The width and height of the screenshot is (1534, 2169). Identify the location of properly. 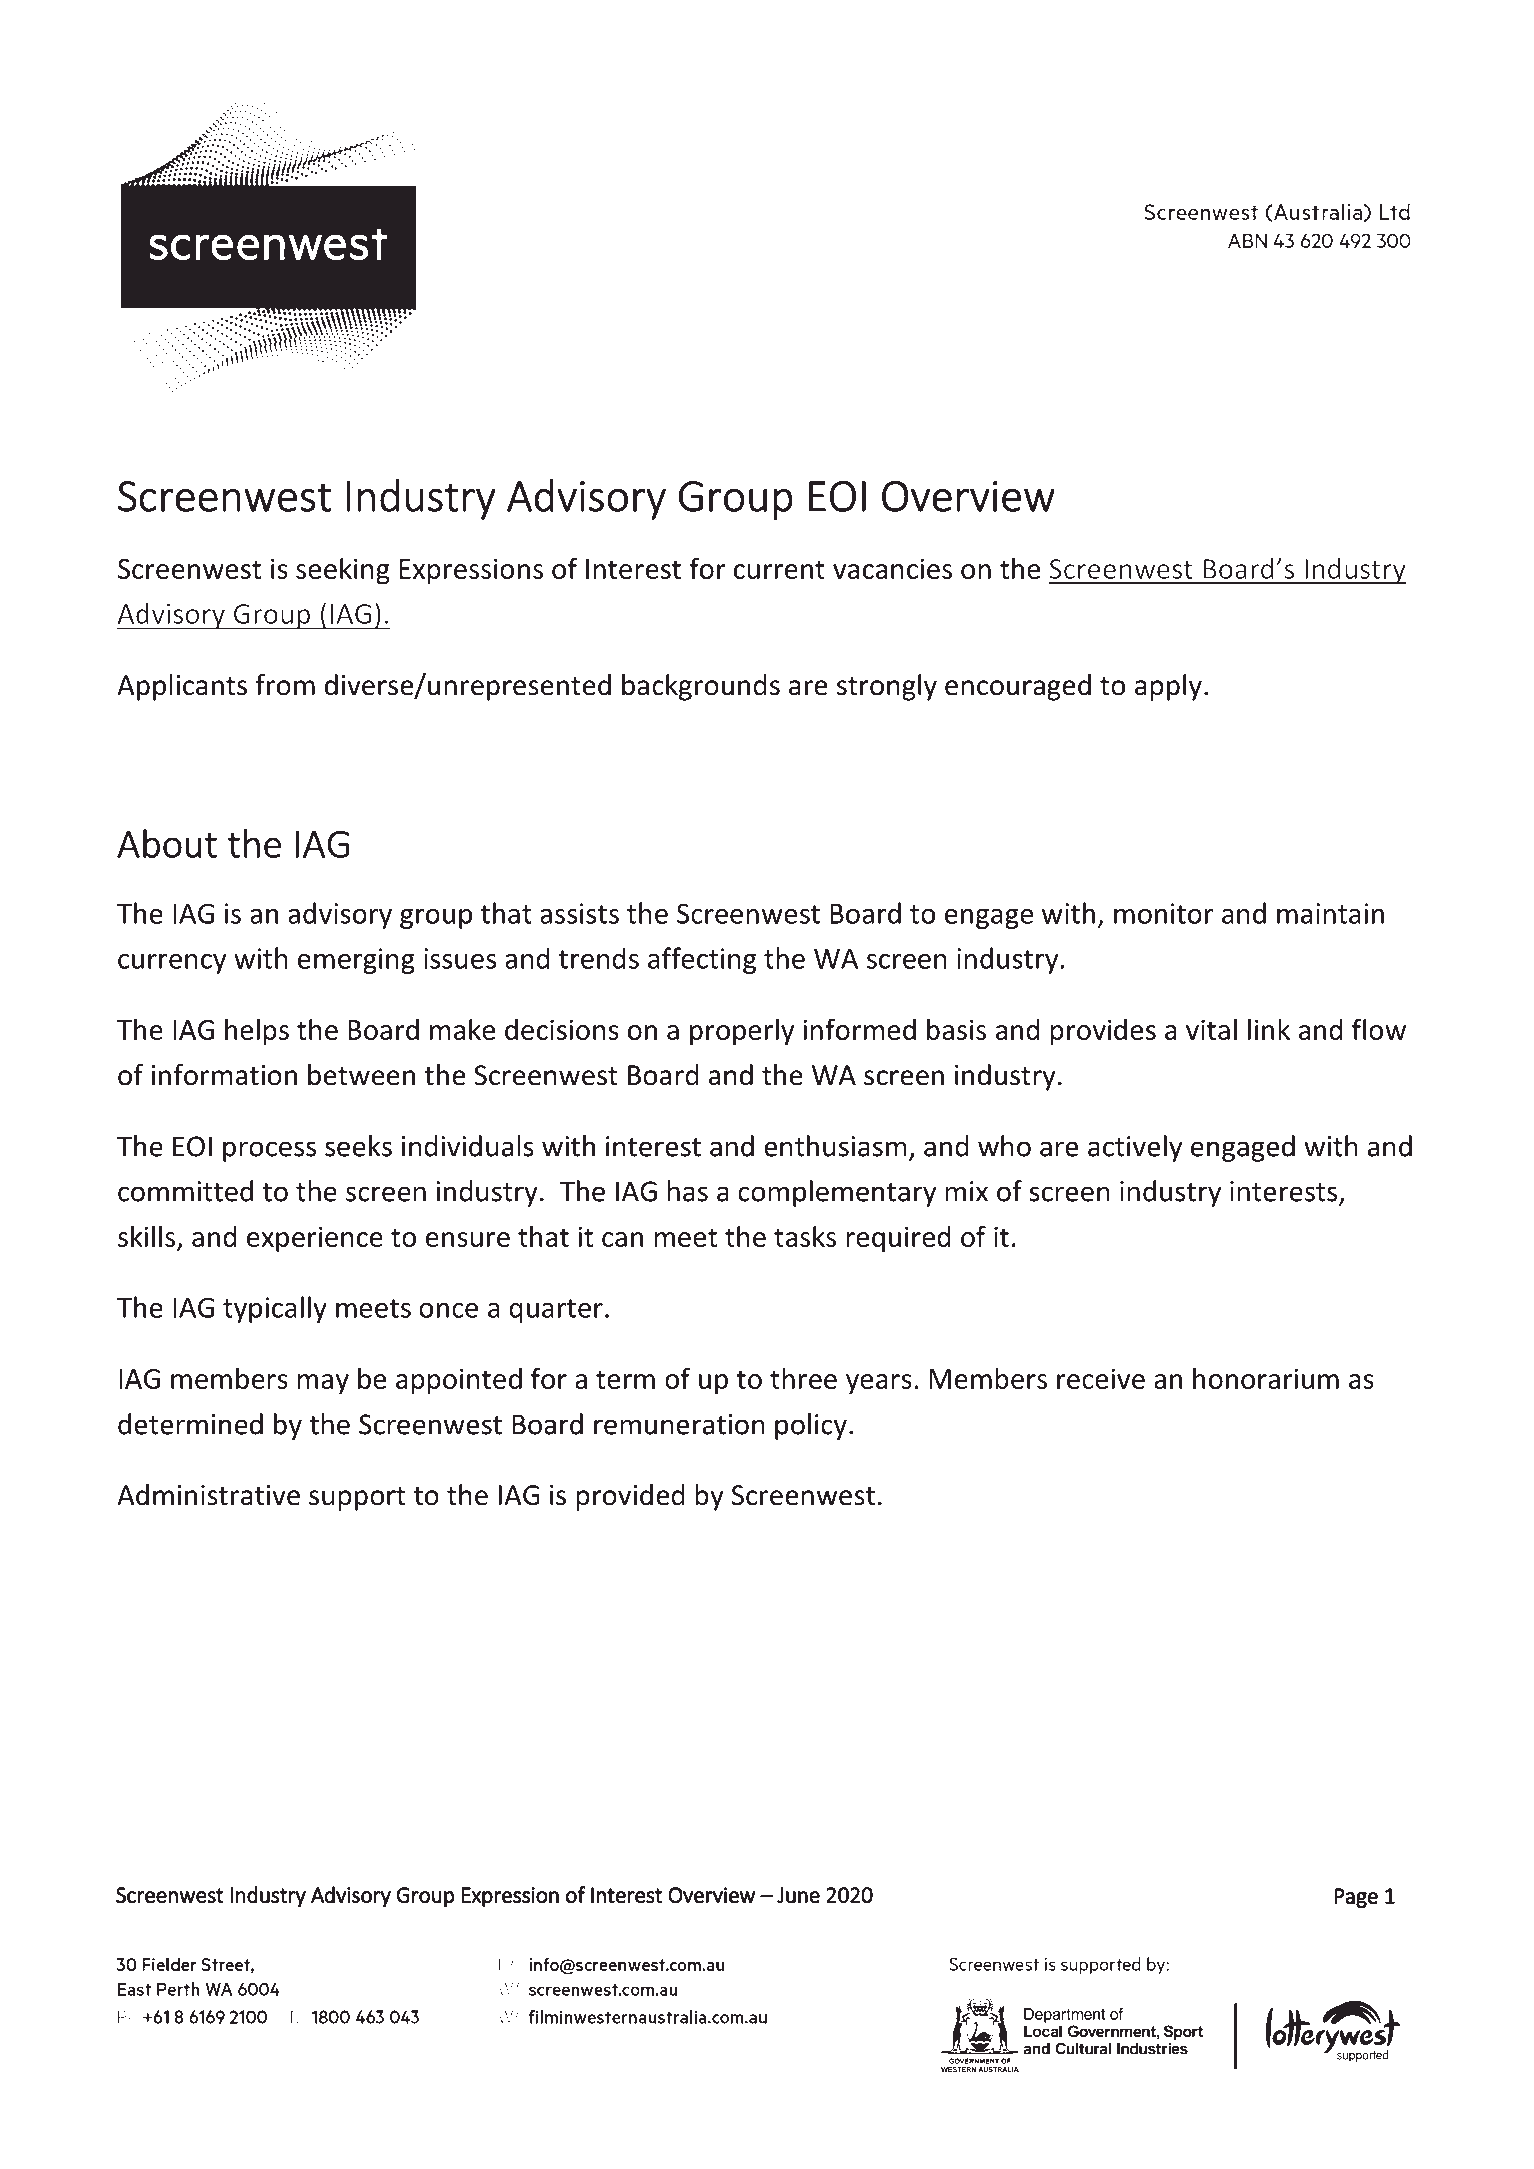
(742, 1032).
